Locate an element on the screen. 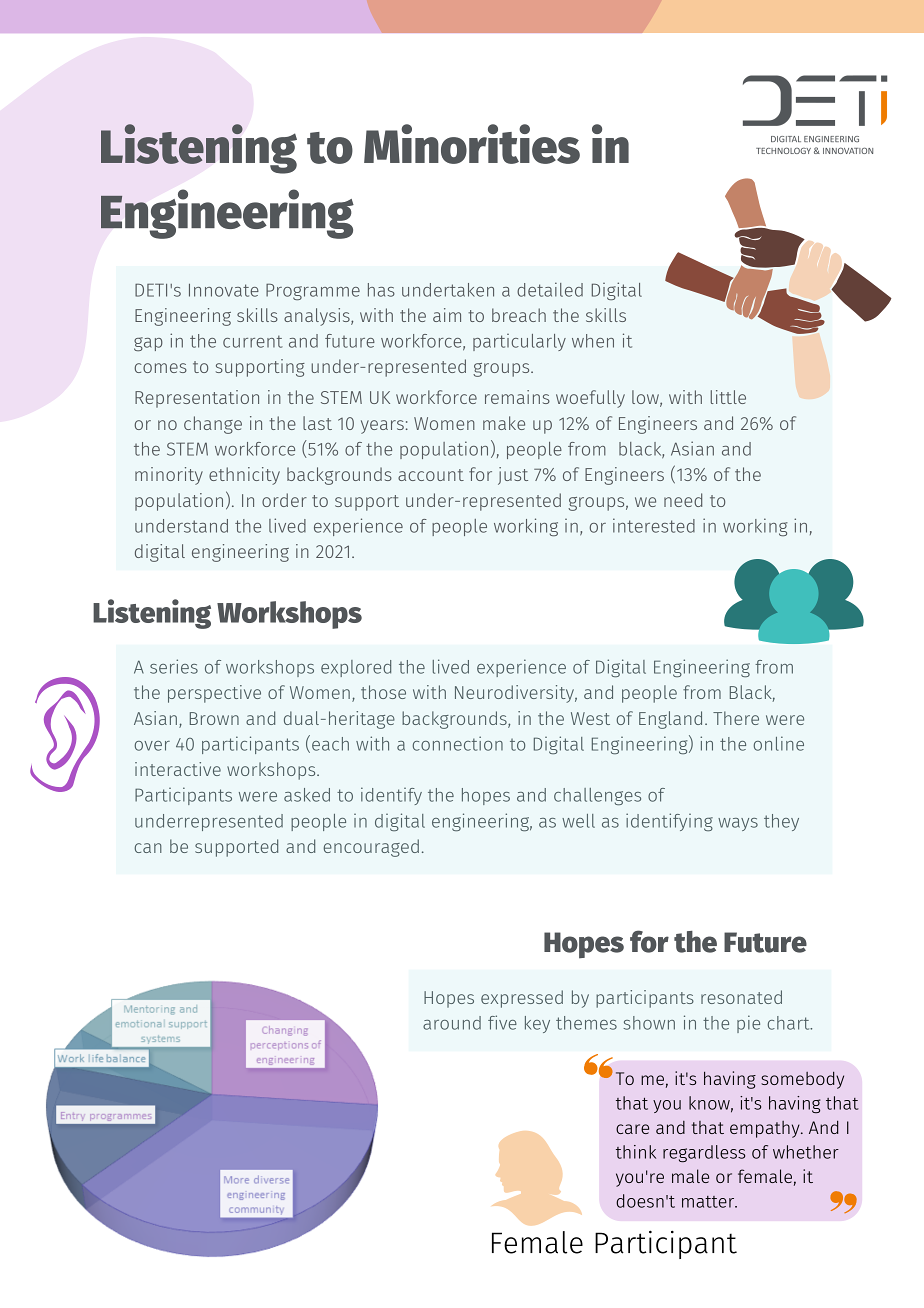  just is located at coordinates (513, 476).
